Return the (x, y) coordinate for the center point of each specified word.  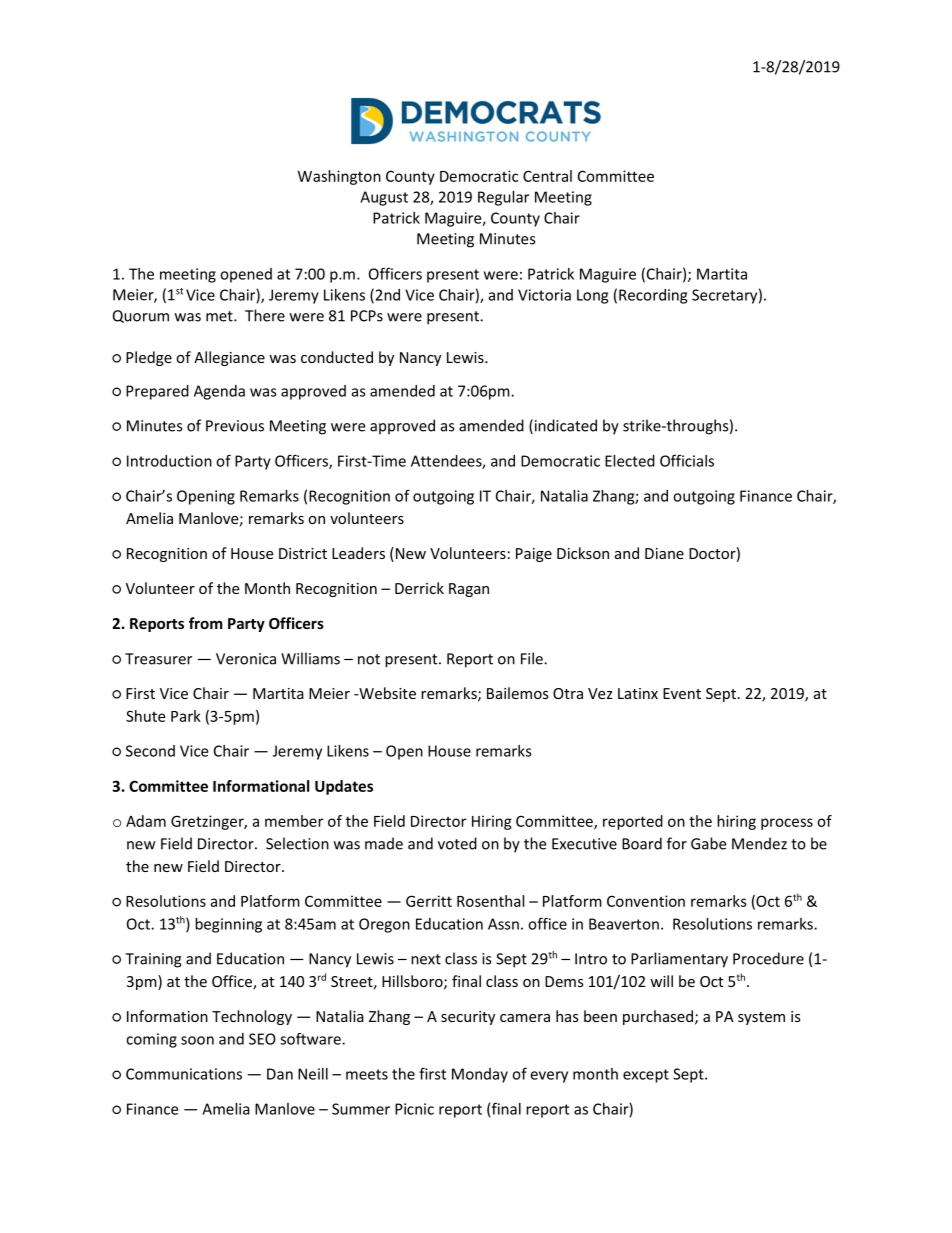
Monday (480, 1075)
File (533, 658)
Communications (184, 1074)
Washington (339, 177)
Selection (297, 843)
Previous (235, 426)
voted (457, 843)
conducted (337, 357)
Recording (653, 296)
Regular (503, 198)
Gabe (708, 843)
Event (682, 693)
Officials (687, 460)
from (206, 623)
